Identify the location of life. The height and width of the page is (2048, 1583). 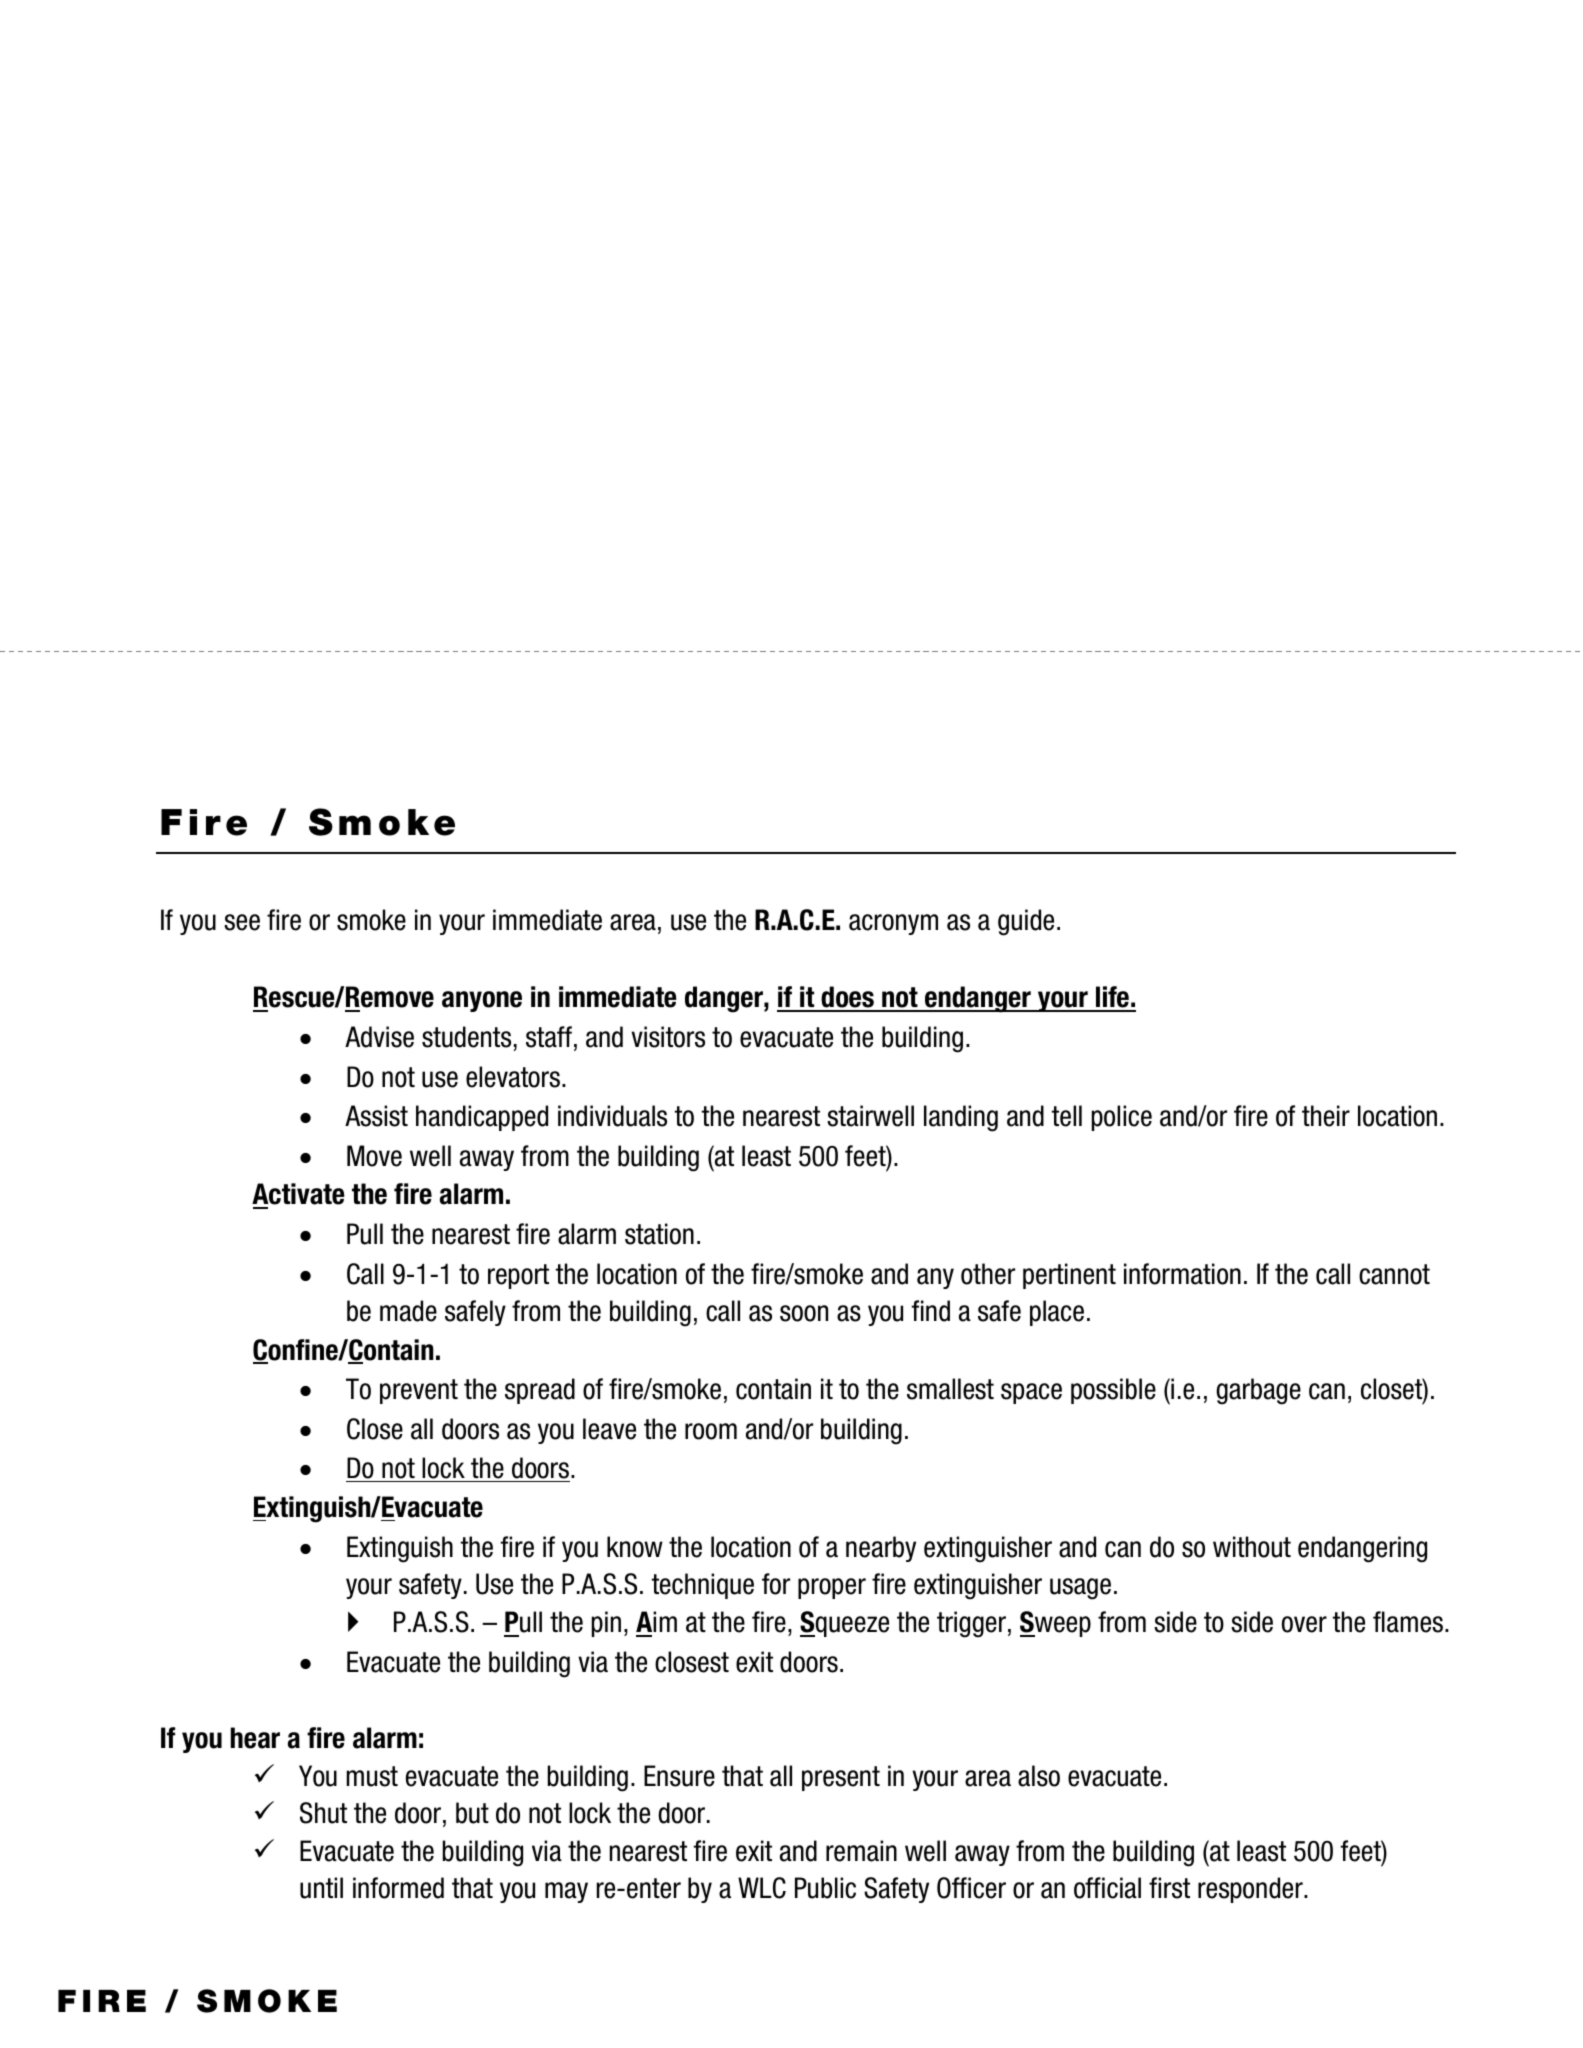
(1112, 998).
